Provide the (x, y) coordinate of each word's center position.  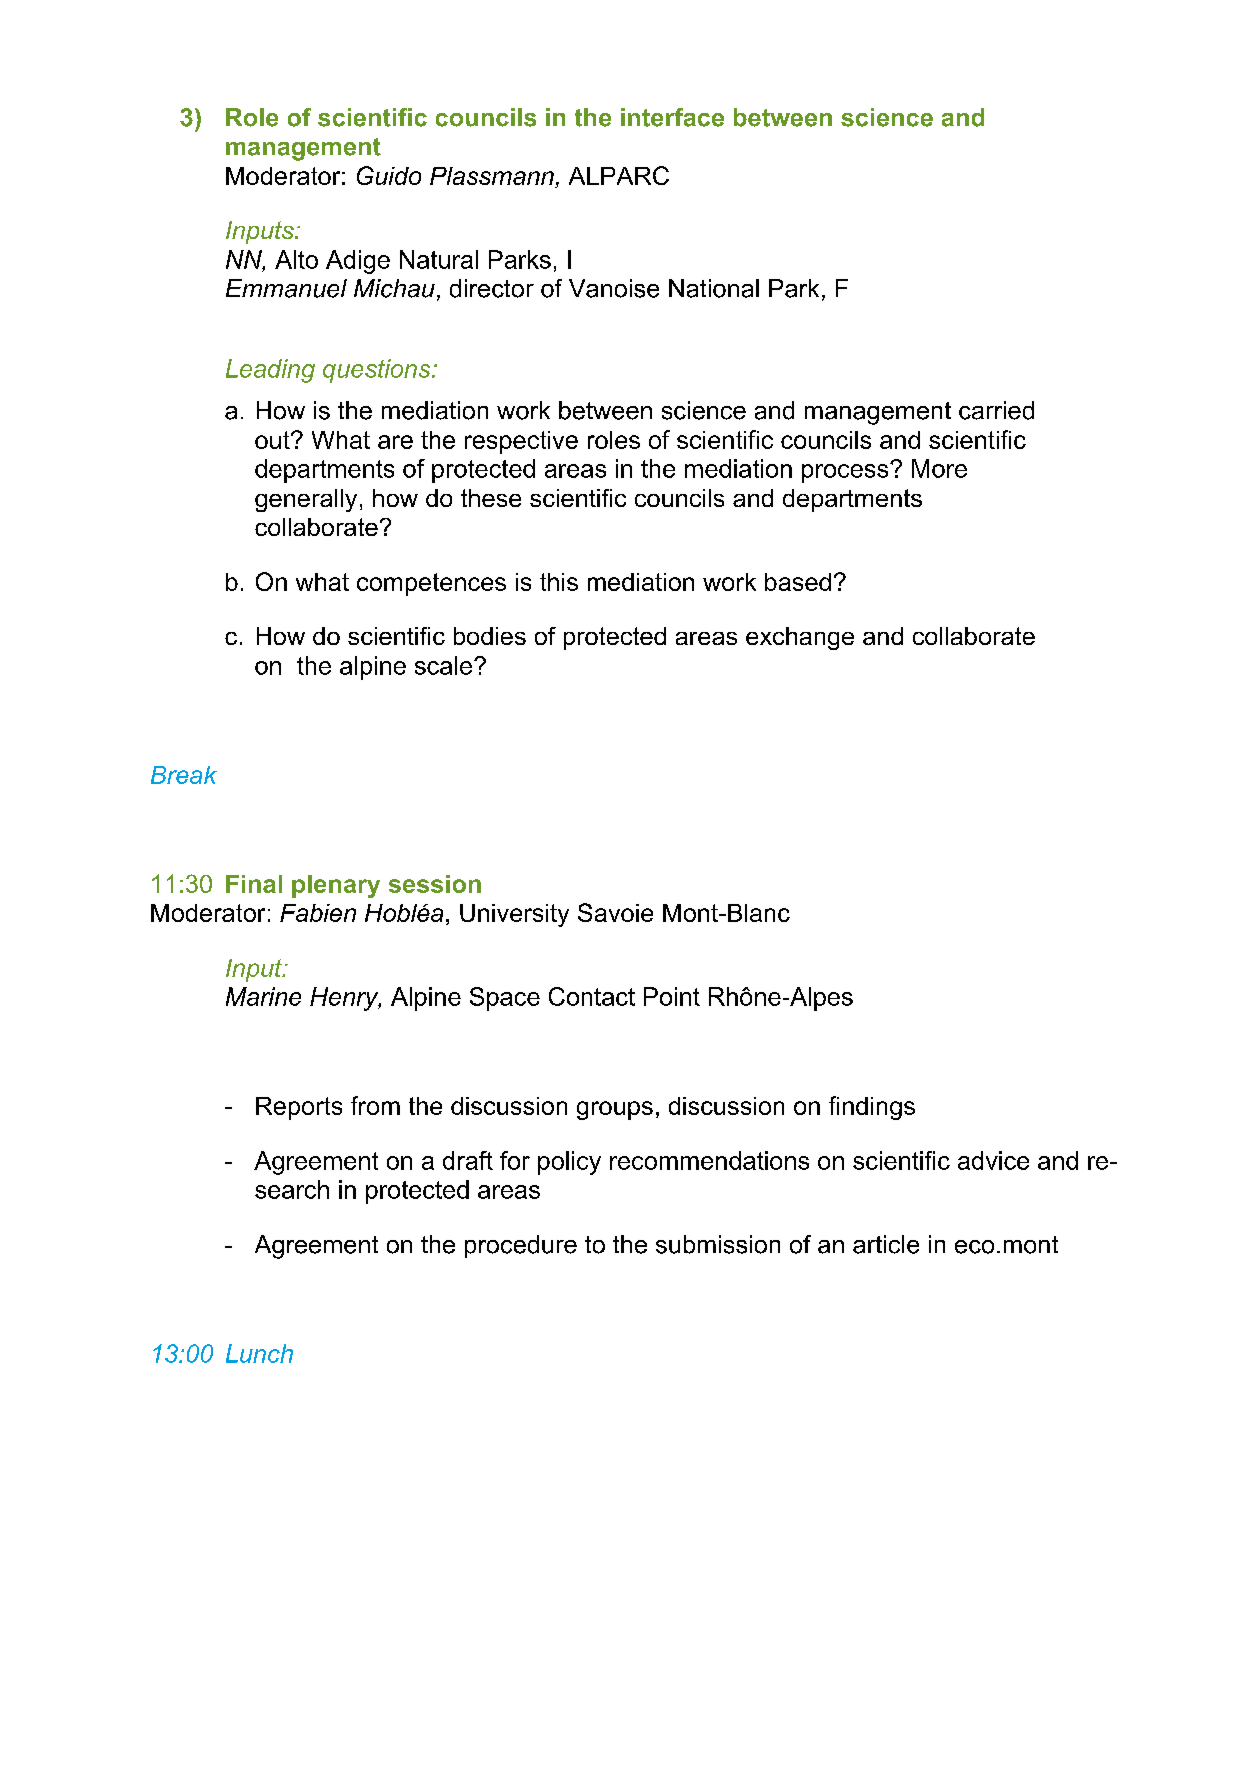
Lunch (259, 1353)
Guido (389, 175)
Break (184, 775)
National (714, 288)
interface (672, 117)
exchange (800, 638)
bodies (490, 636)
